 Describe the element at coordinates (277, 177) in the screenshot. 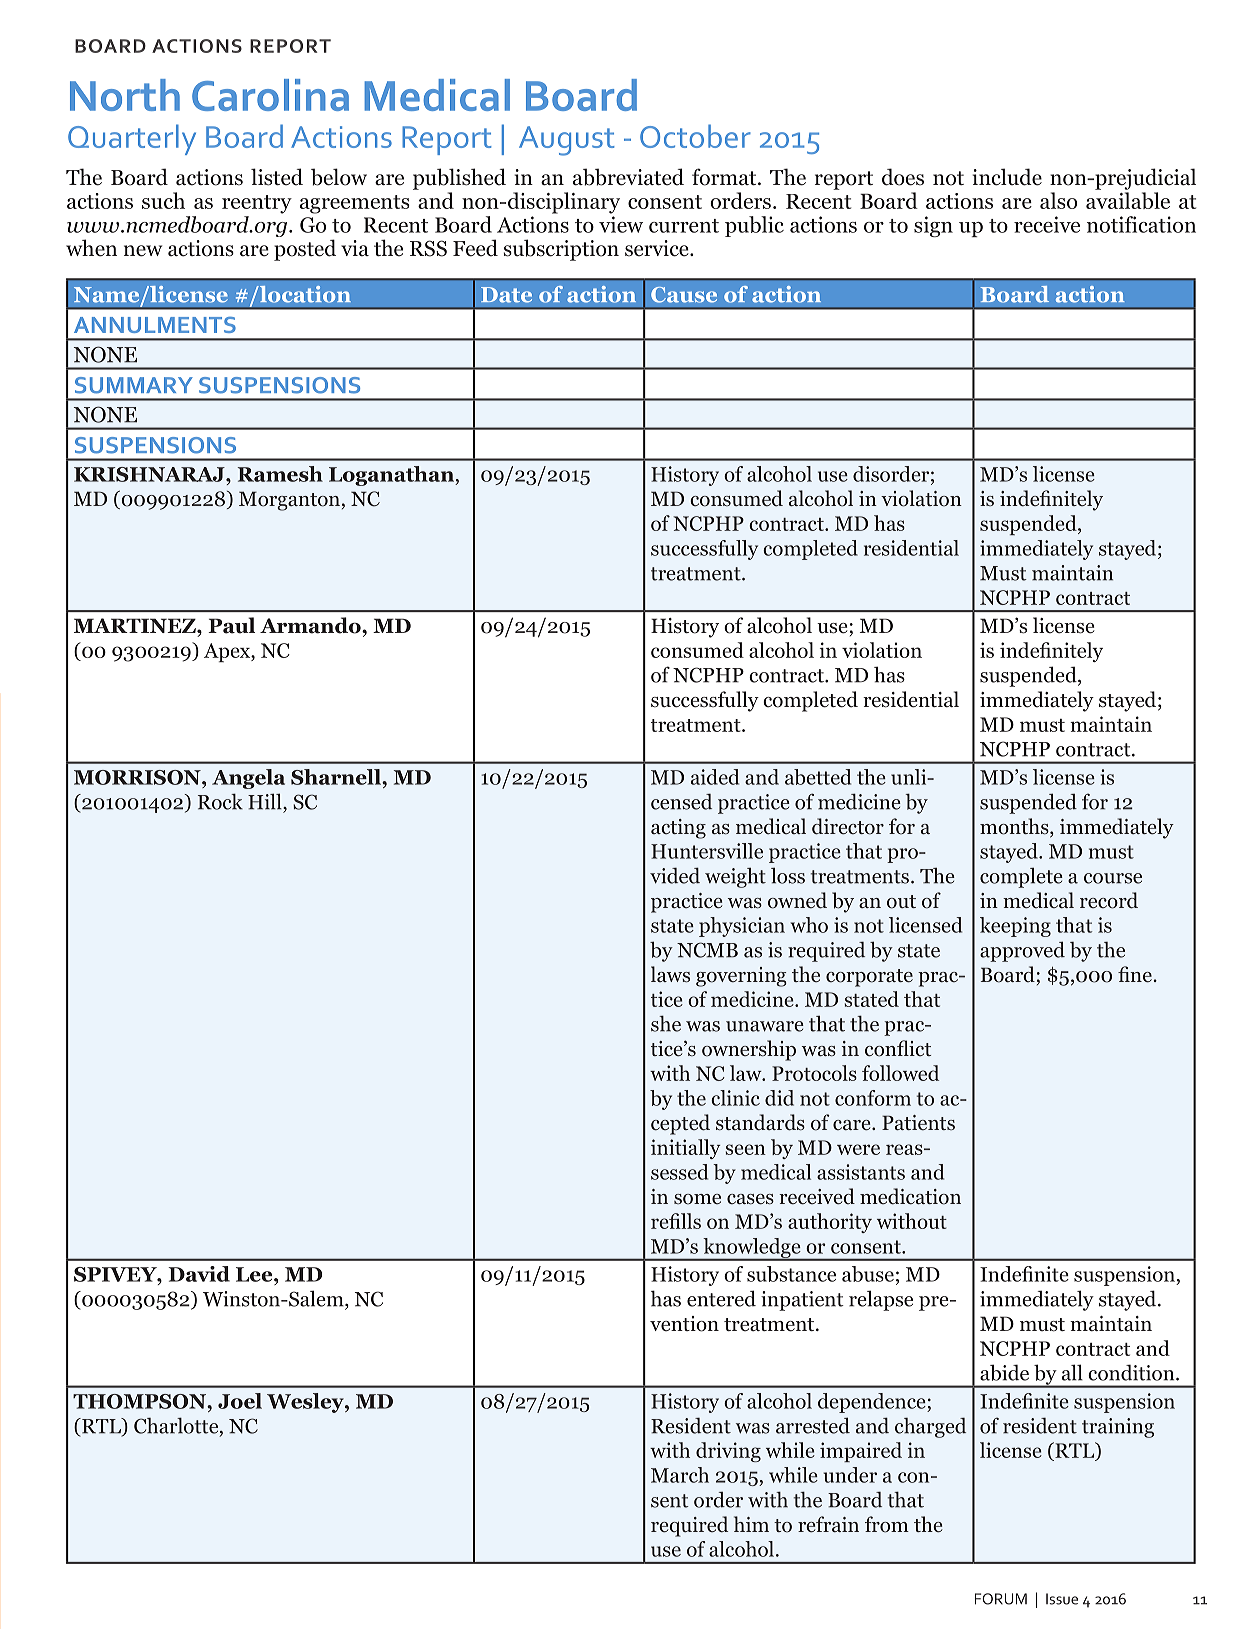

I see `listed` at that location.
